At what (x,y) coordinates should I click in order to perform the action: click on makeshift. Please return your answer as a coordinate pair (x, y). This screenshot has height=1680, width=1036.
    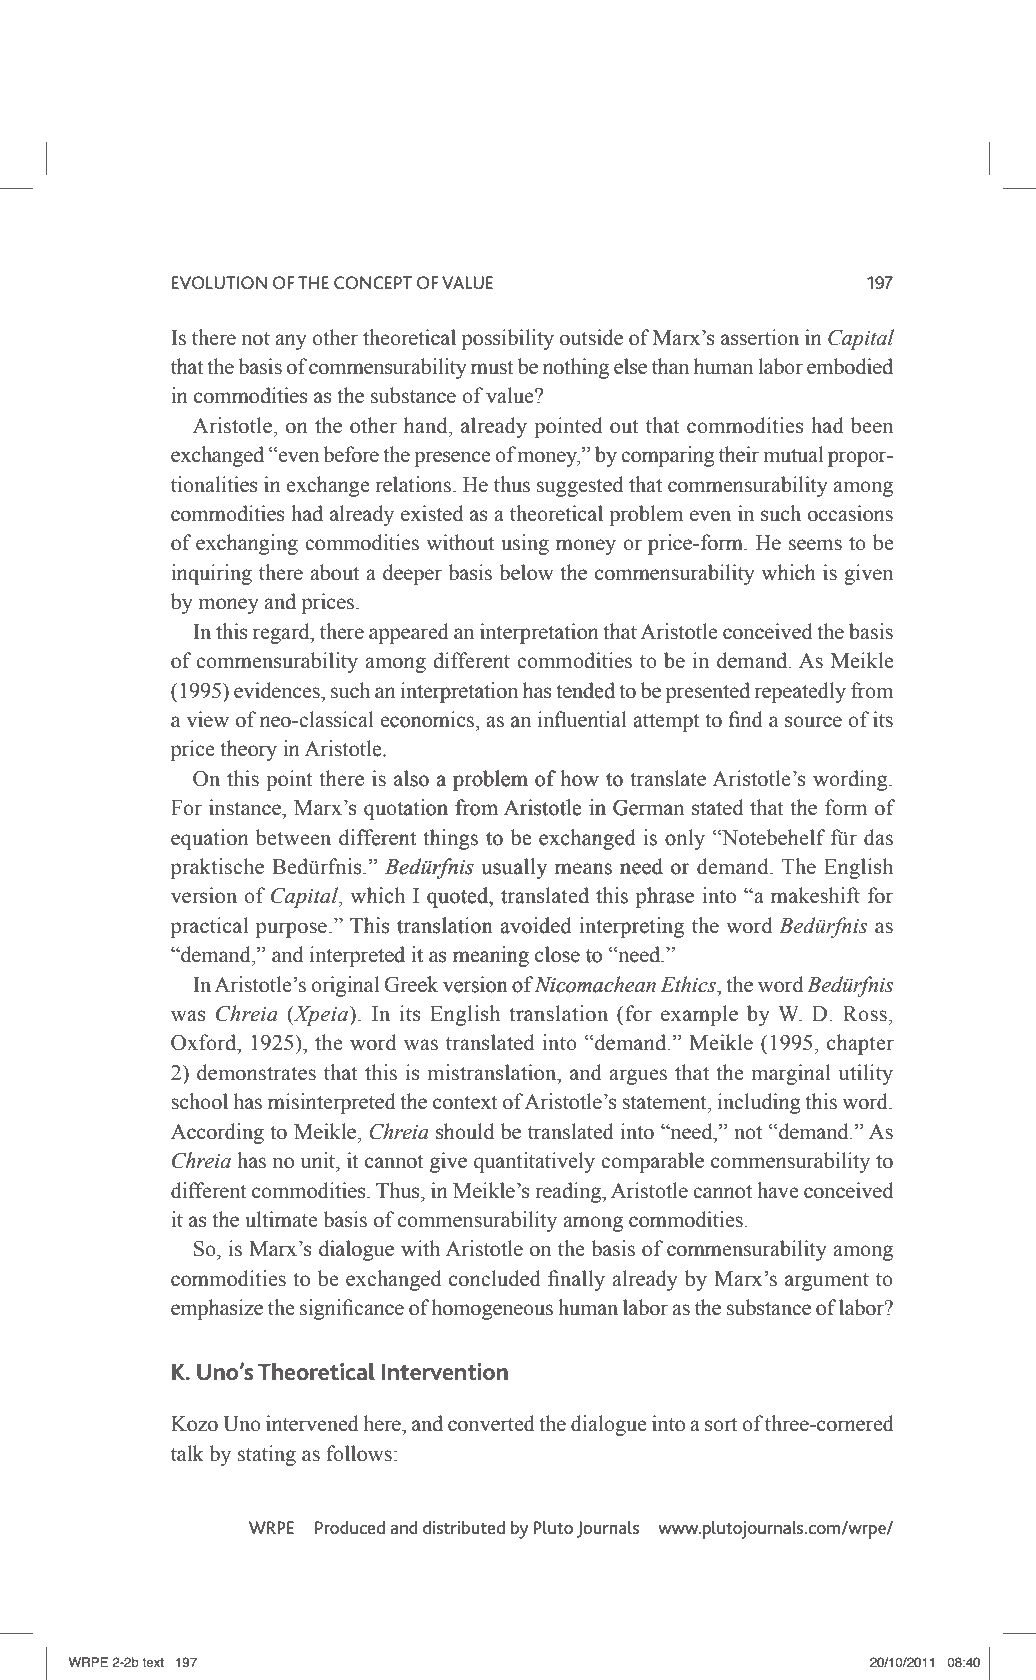
    Looking at the image, I should click on (815, 895).
